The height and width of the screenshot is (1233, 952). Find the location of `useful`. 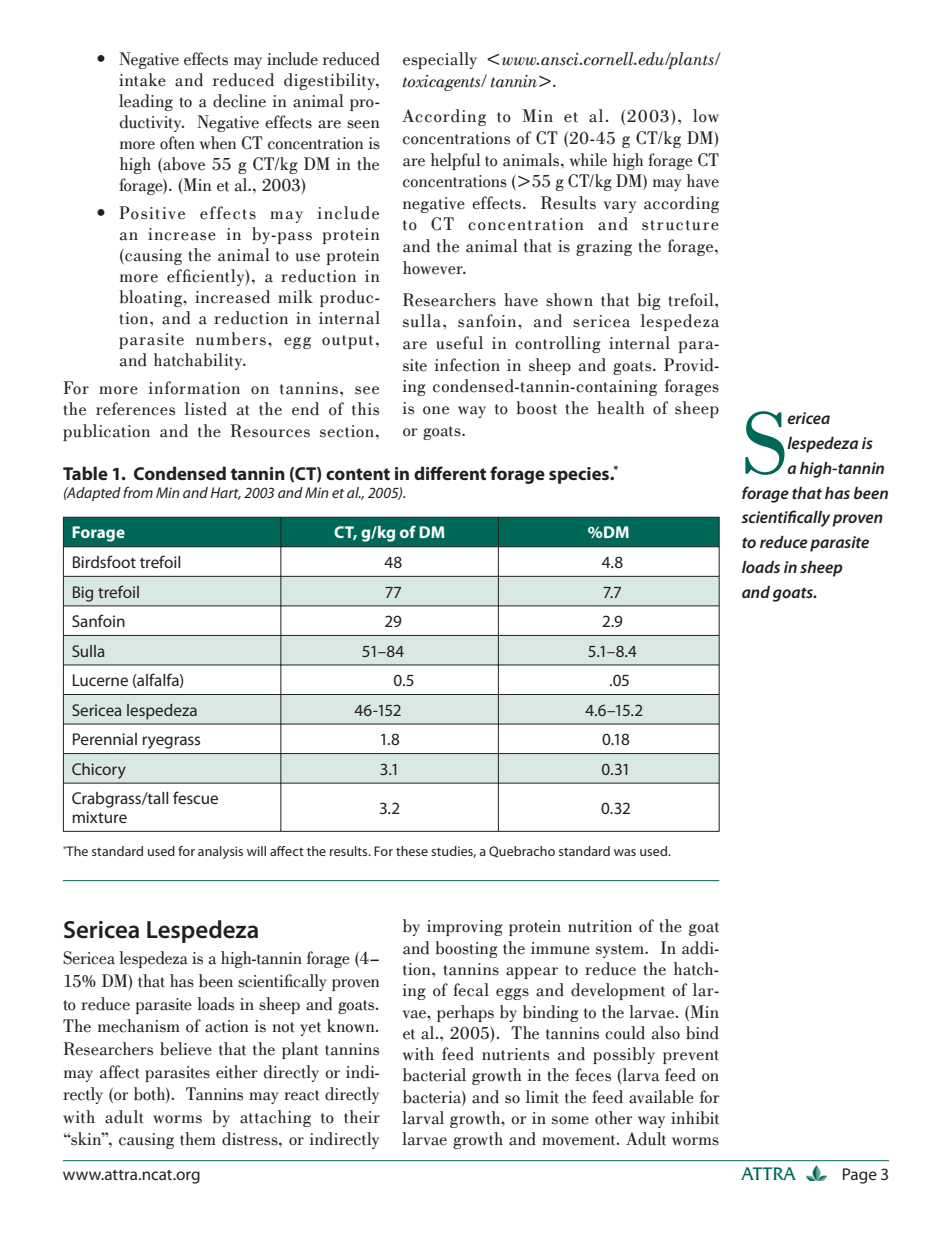

useful is located at coordinates (459, 343).
